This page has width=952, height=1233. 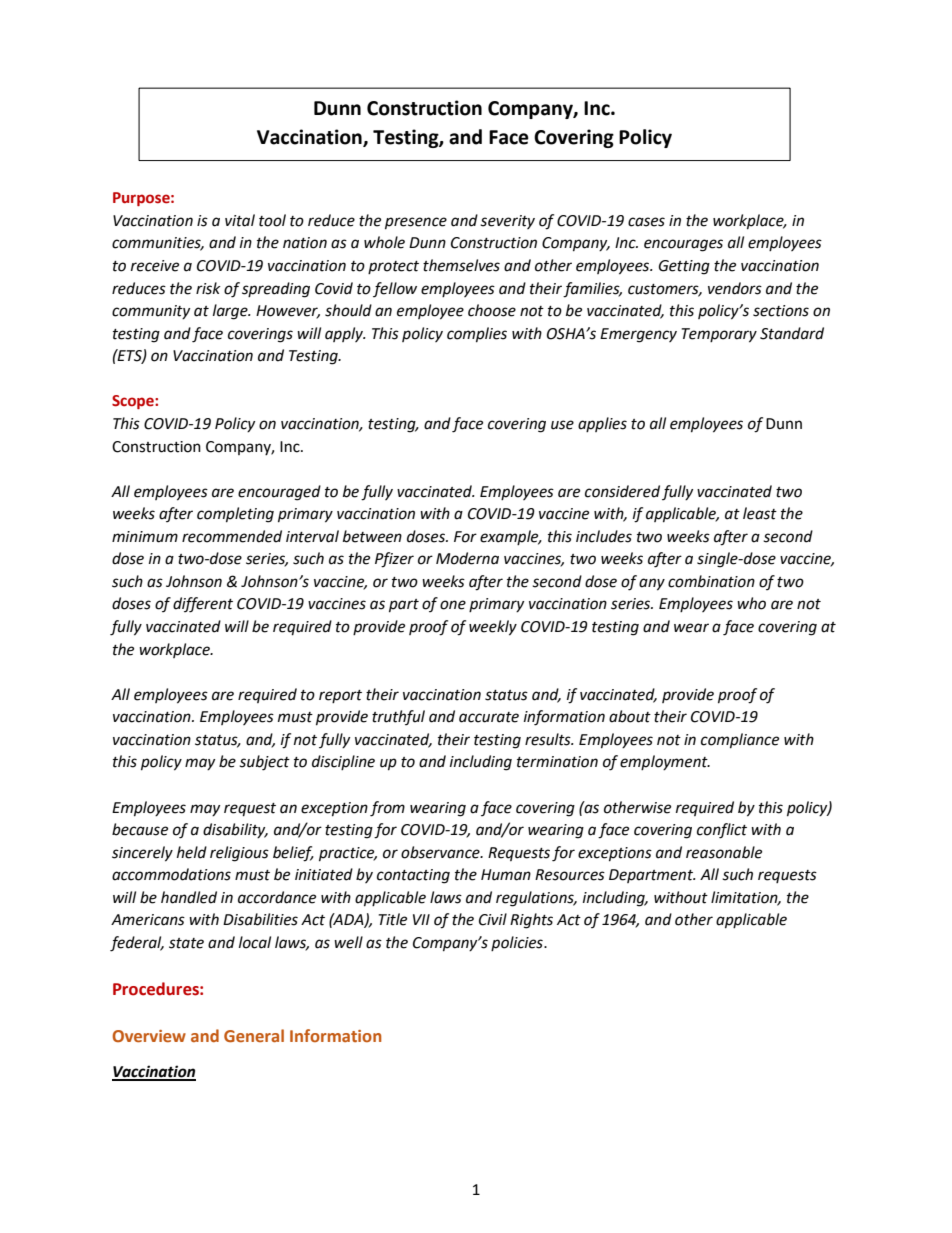 What do you see at coordinates (760, 513) in the page?
I see `least` at bounding box center [760, 513].
